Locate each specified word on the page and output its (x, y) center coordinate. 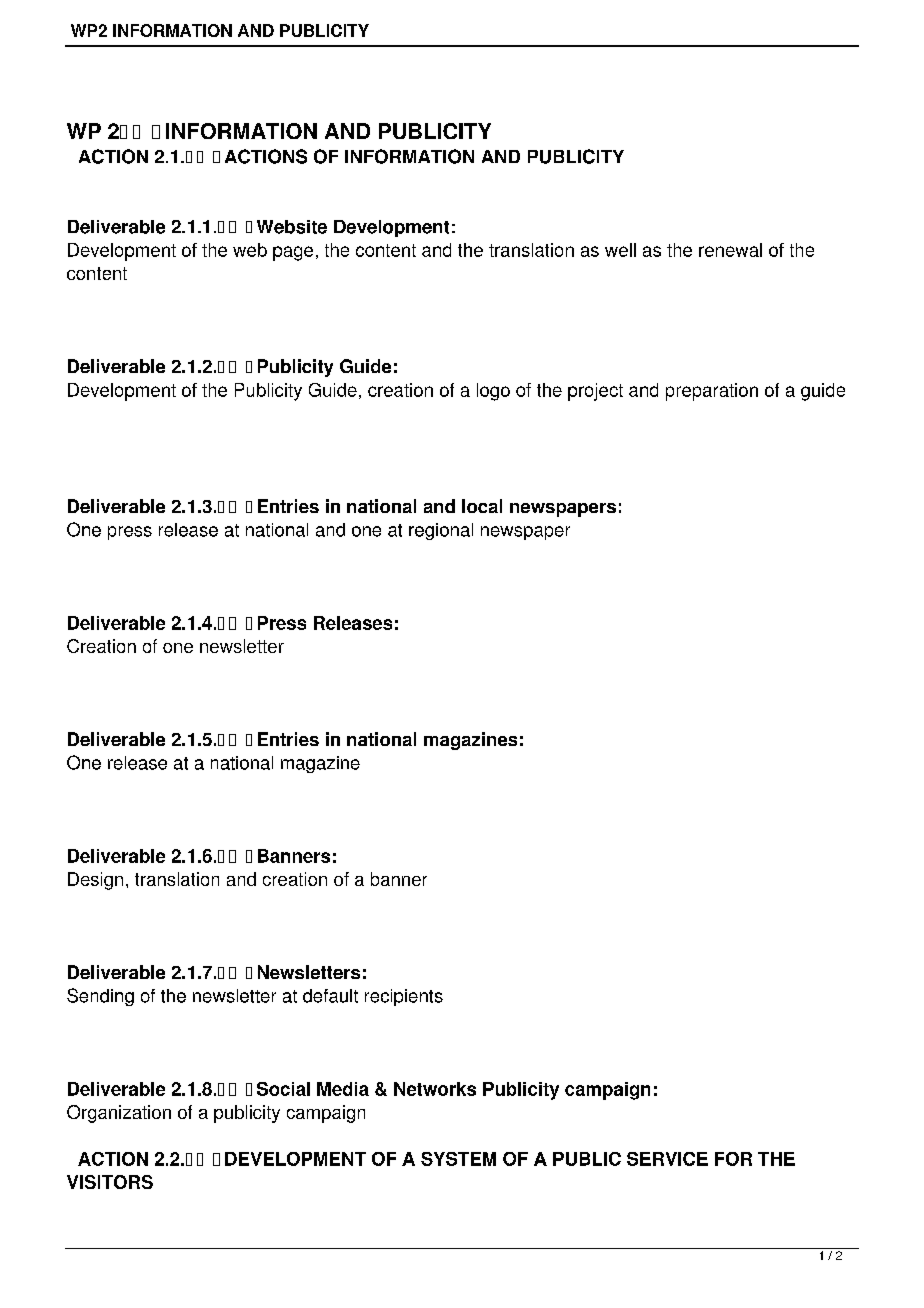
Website (292, 227)
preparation (712, 392)
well (620, 250)
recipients (404, 997)
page (293, 253)
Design (95, 881)
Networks (435, 1089)
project (595, 392)
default (330, 996)
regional (441, 531)
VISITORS (110, 1182)
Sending (100, 997)
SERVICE (667, 1159)
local (482, 506)
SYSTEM (458, 1159)
